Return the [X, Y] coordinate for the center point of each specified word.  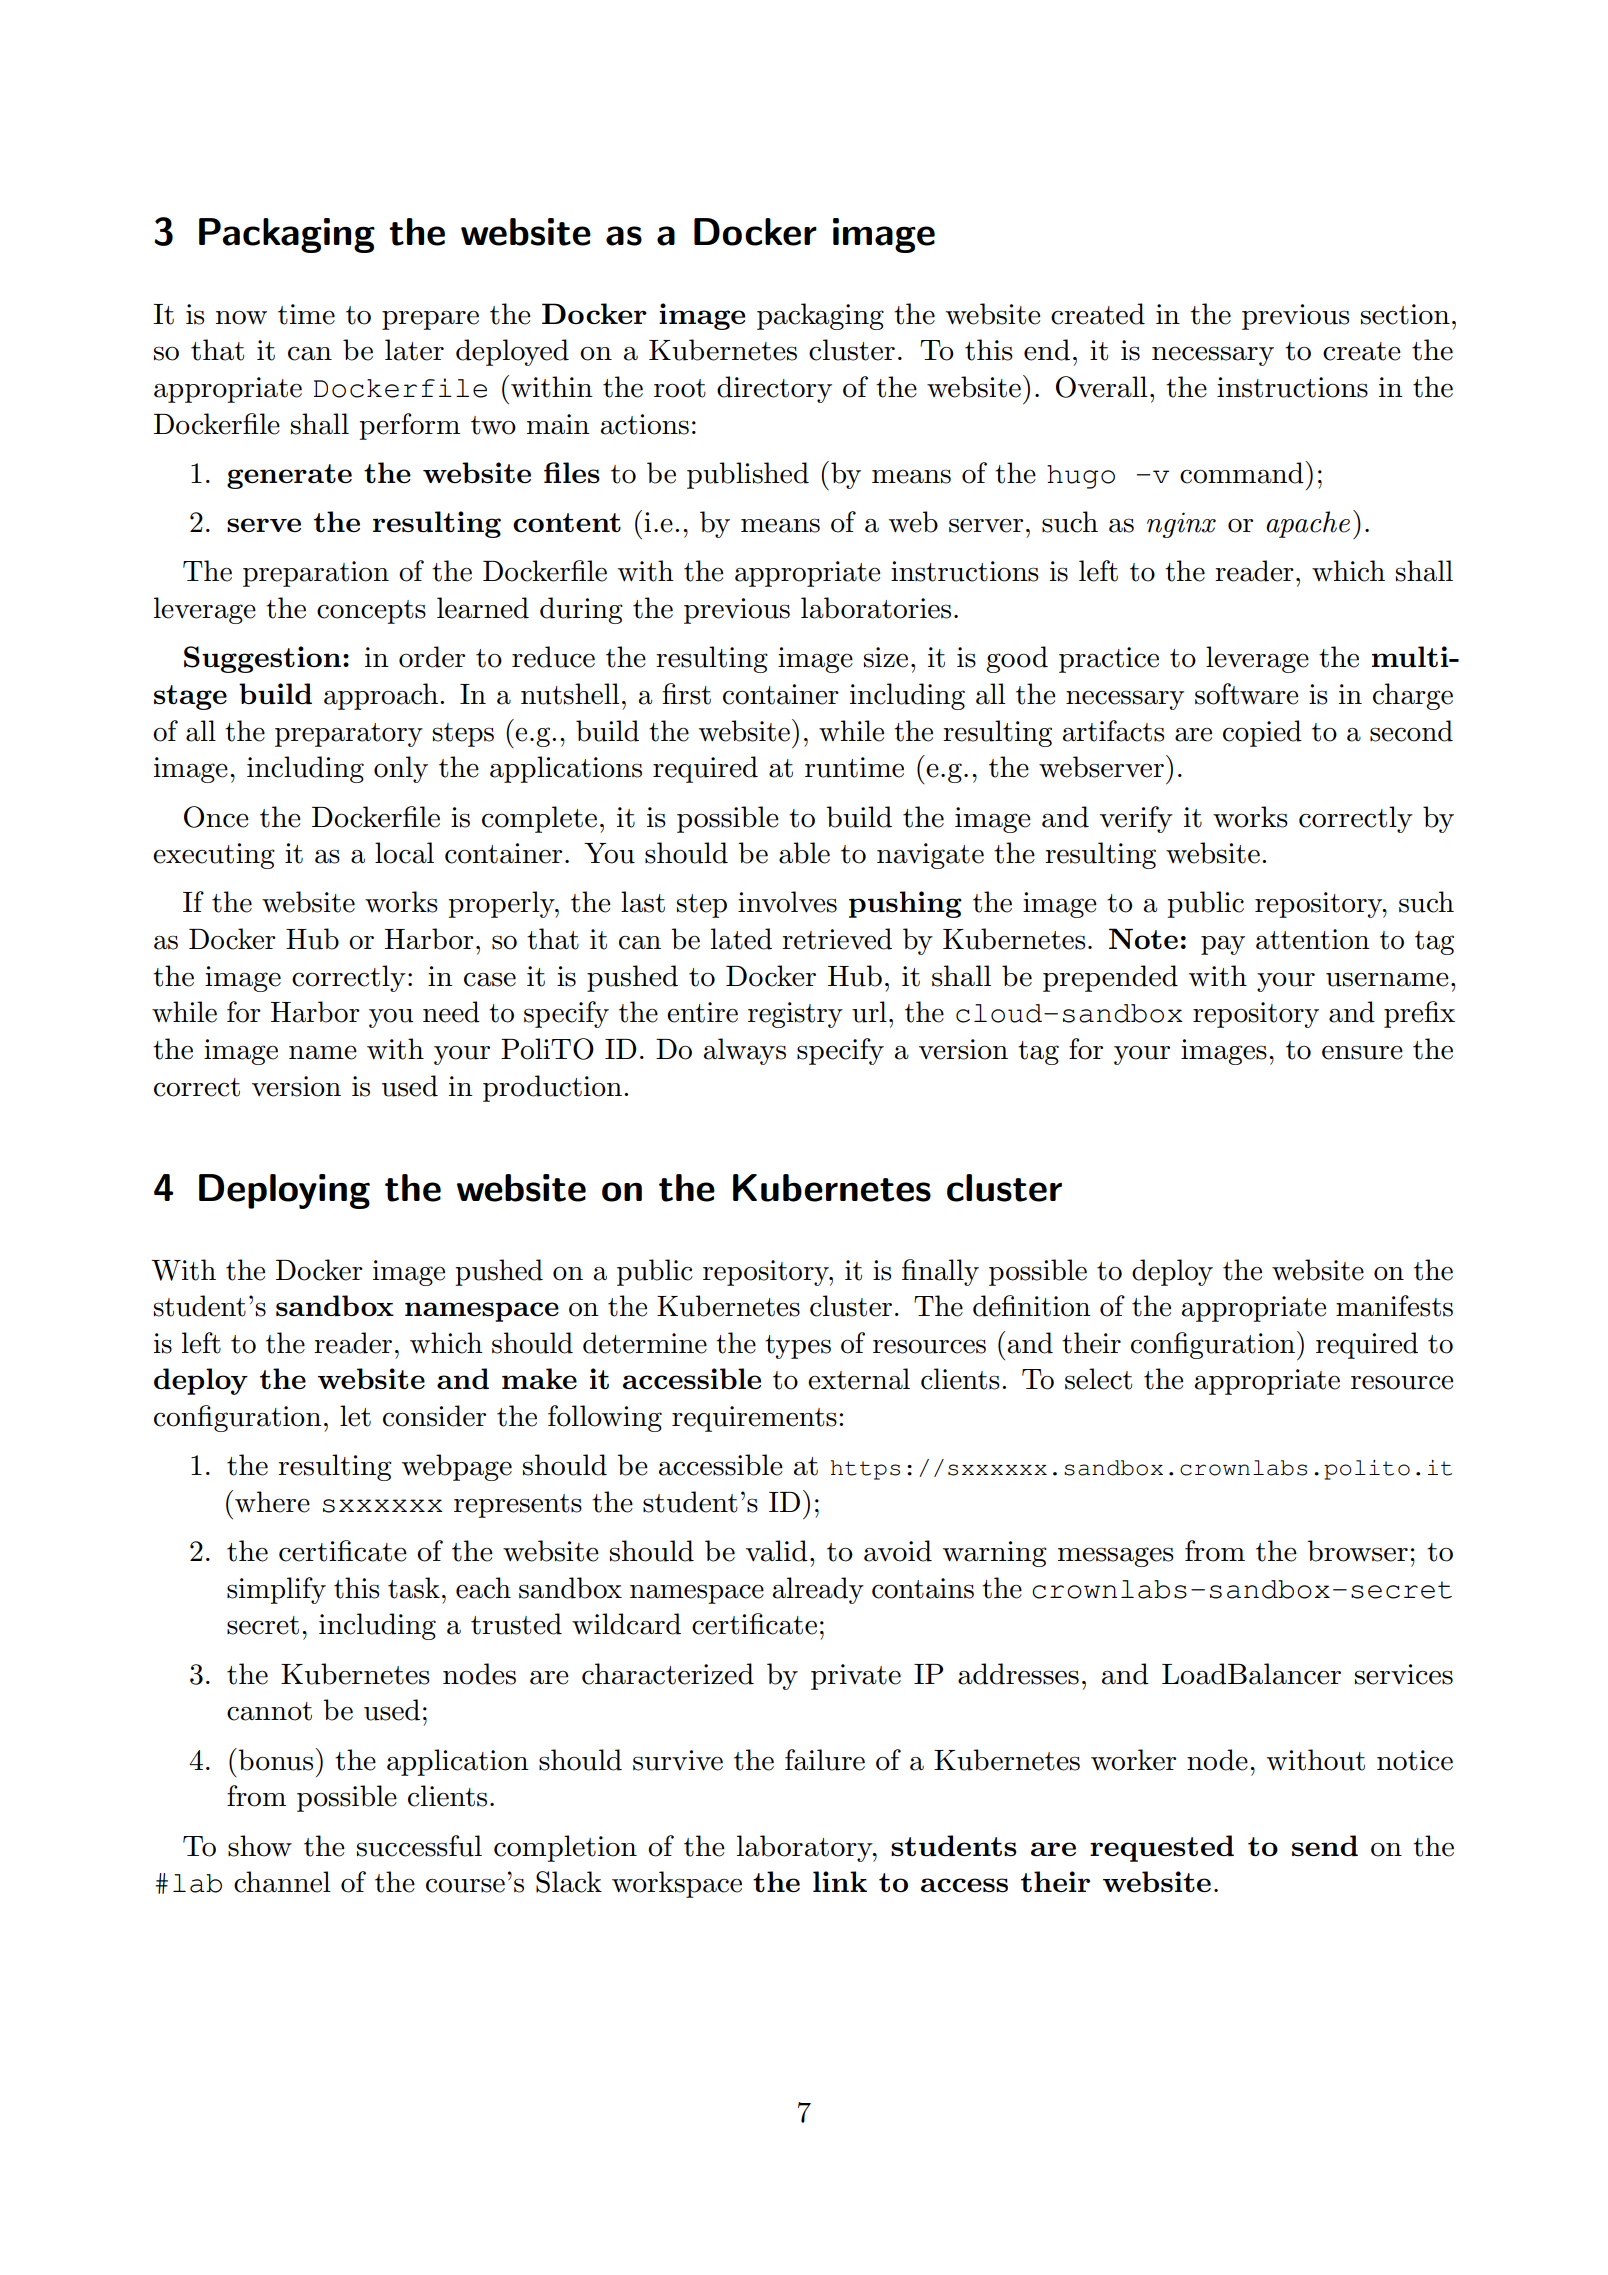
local [404, 853]
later [414, 350]
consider [434, 1416]
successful [419, 1846]
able [804, 853]
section [1405, 314]
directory [774, 389]
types [798, 1347]
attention [1313, 939]
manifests [1394, 1306]
